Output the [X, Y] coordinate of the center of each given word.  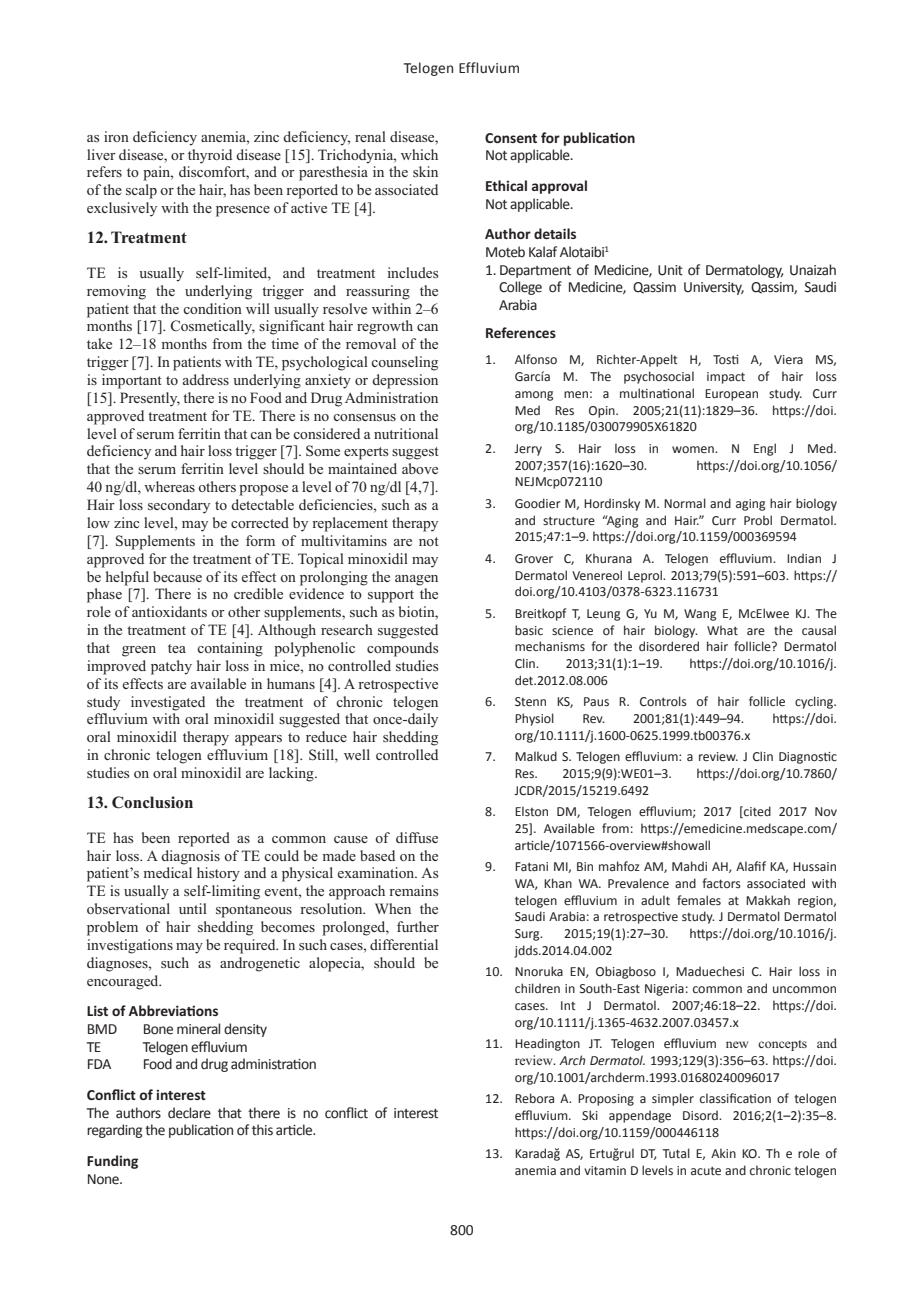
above [420, 468]
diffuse [417, 837]
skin [425, 171]
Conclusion [152, 802]
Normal [685, 503]
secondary [179, 506]
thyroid [210, 156]
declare [189, 1113]
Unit [670, 270]
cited [756, 812]
